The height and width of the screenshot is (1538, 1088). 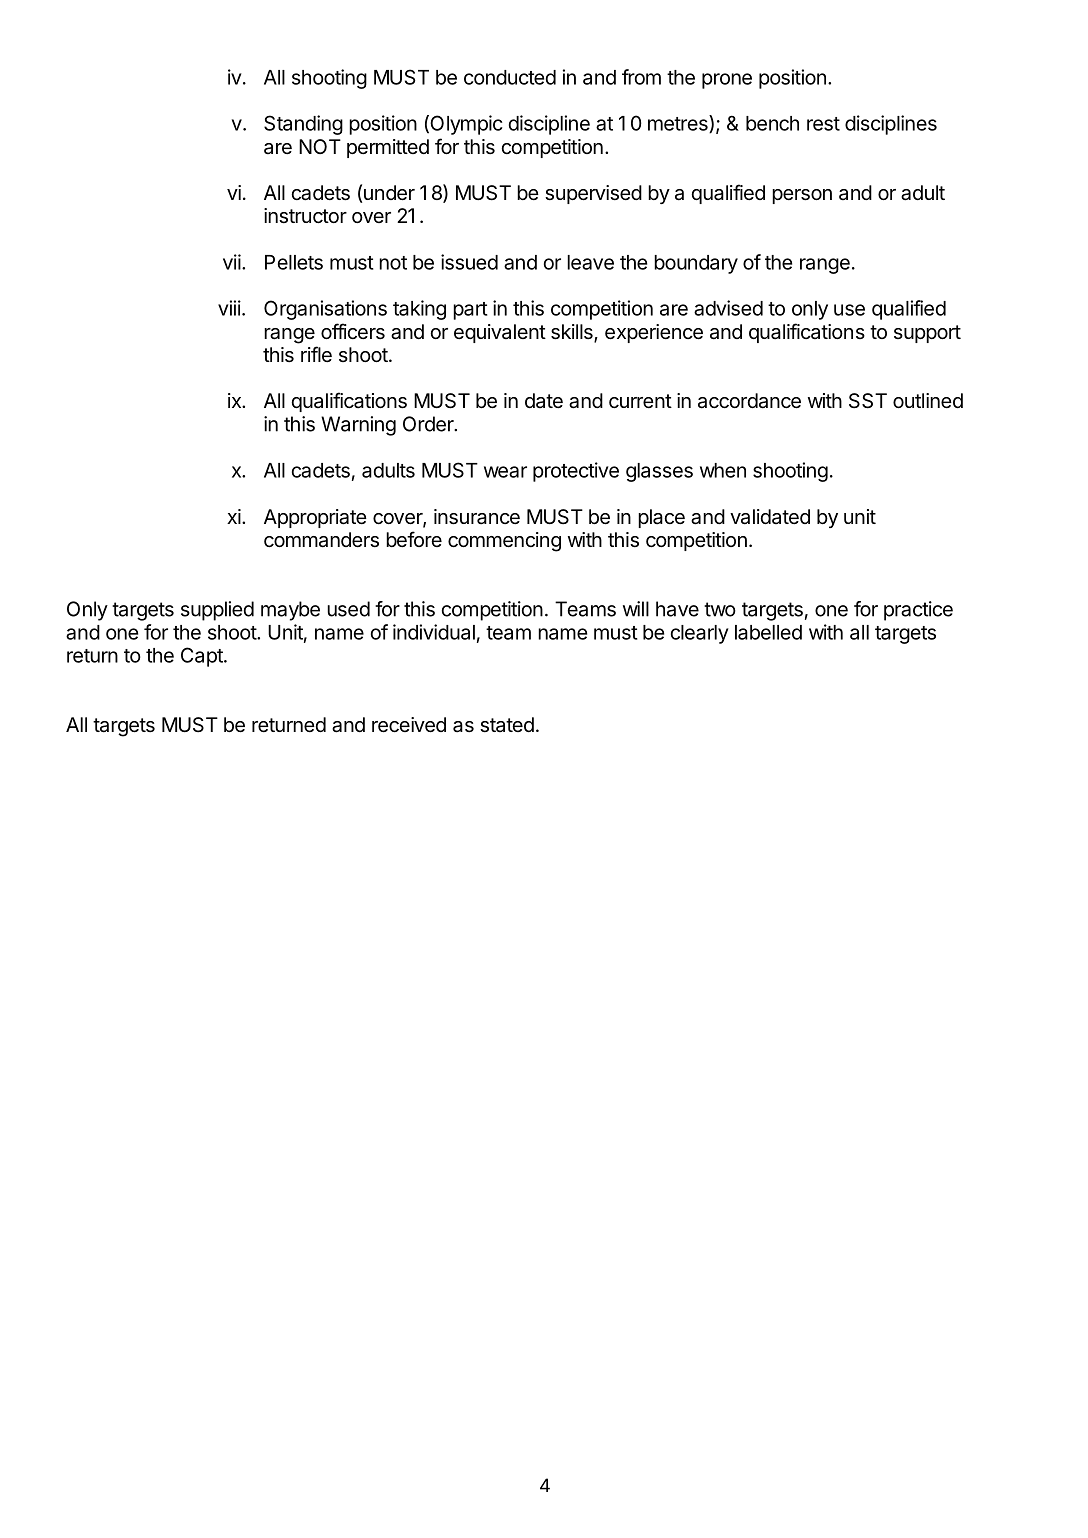 What do you see at coordinates (868, 401) in the screenshot?
I see `SST` at bounding box center [868, 401].
